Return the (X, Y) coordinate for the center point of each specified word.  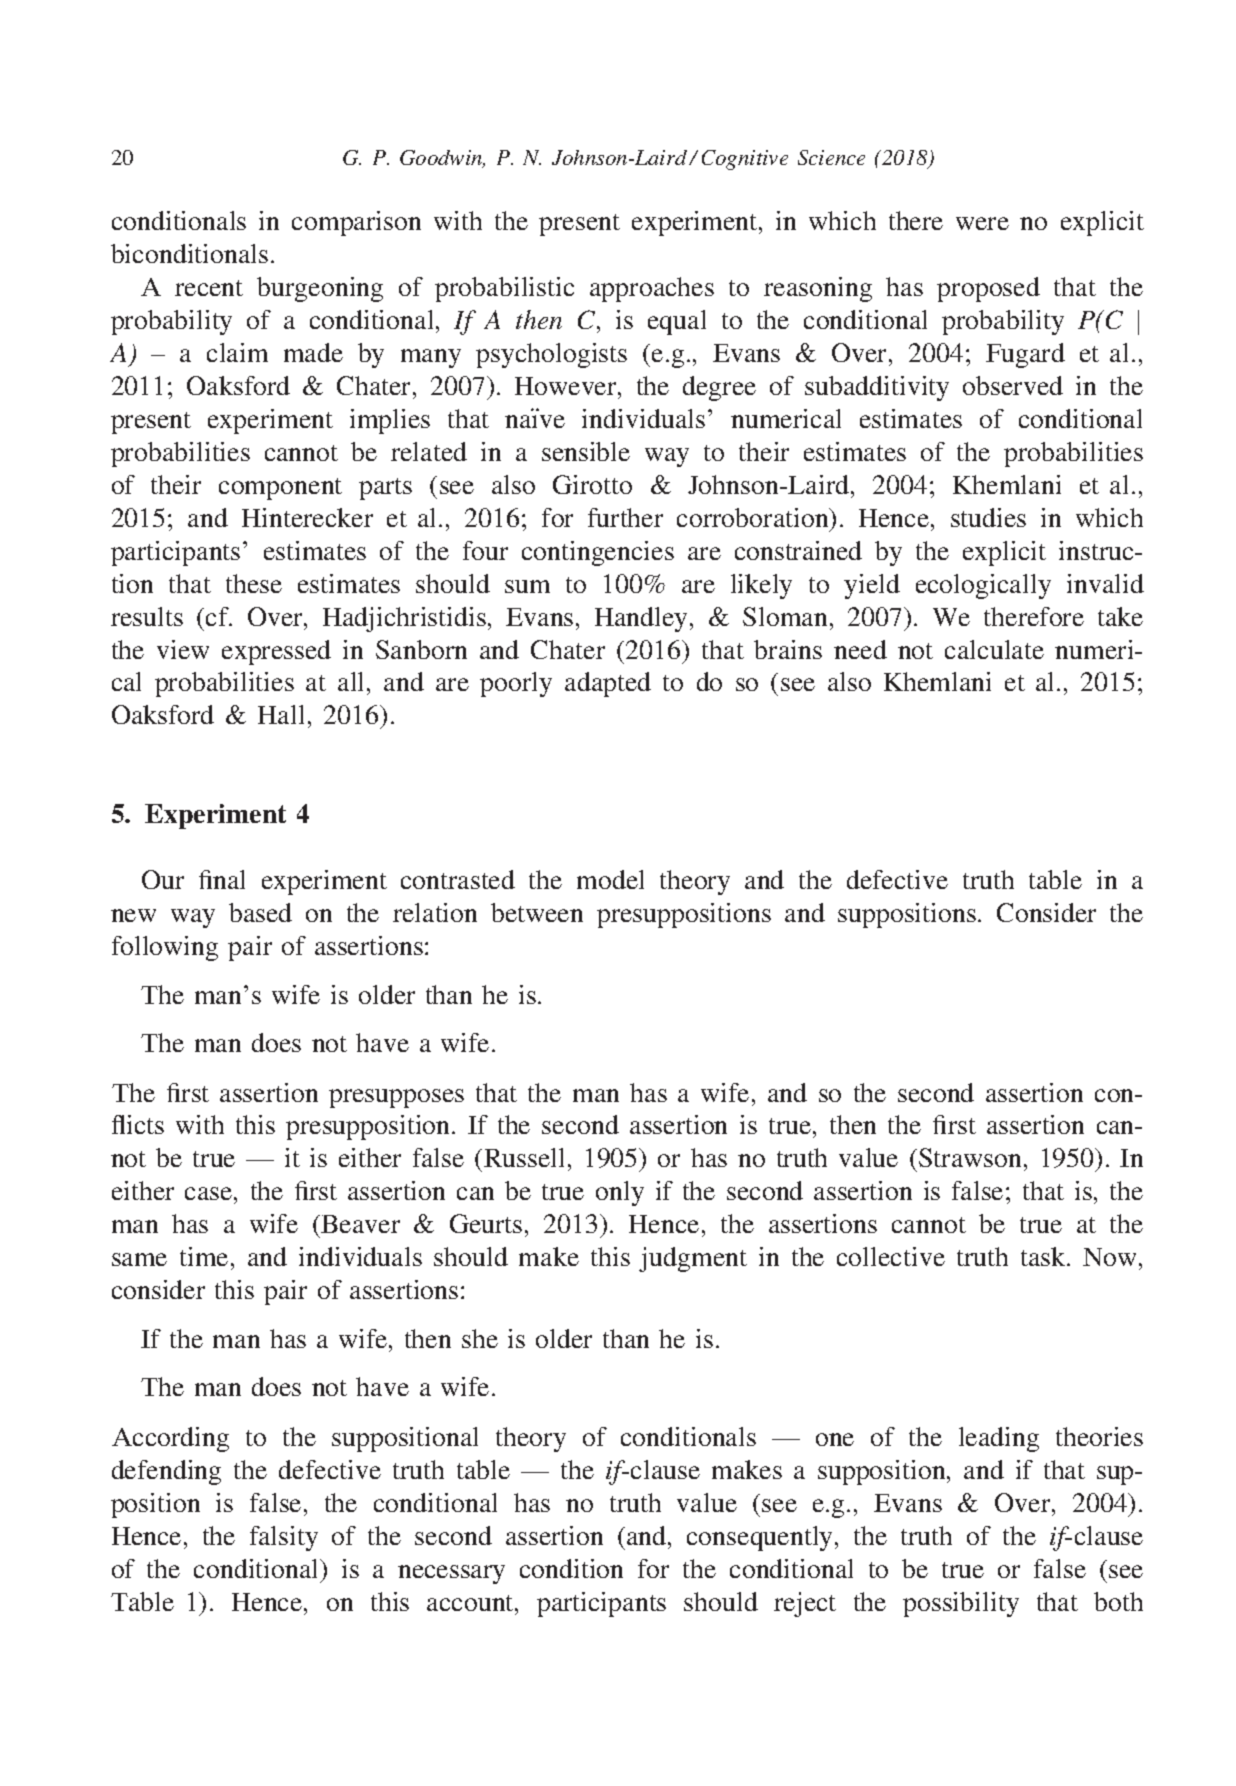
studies (988, 517)
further (625, 517)
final (222, 879)
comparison (356, 223)
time (204, 1256)
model (610, 879)
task (1044, 1256)
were (982, 223)
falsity (284, 1538)
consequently (761, 1538)
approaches (652, 289)
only (620, 1193)
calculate (994, 649)
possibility (961, 1604)
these (254, 583)
